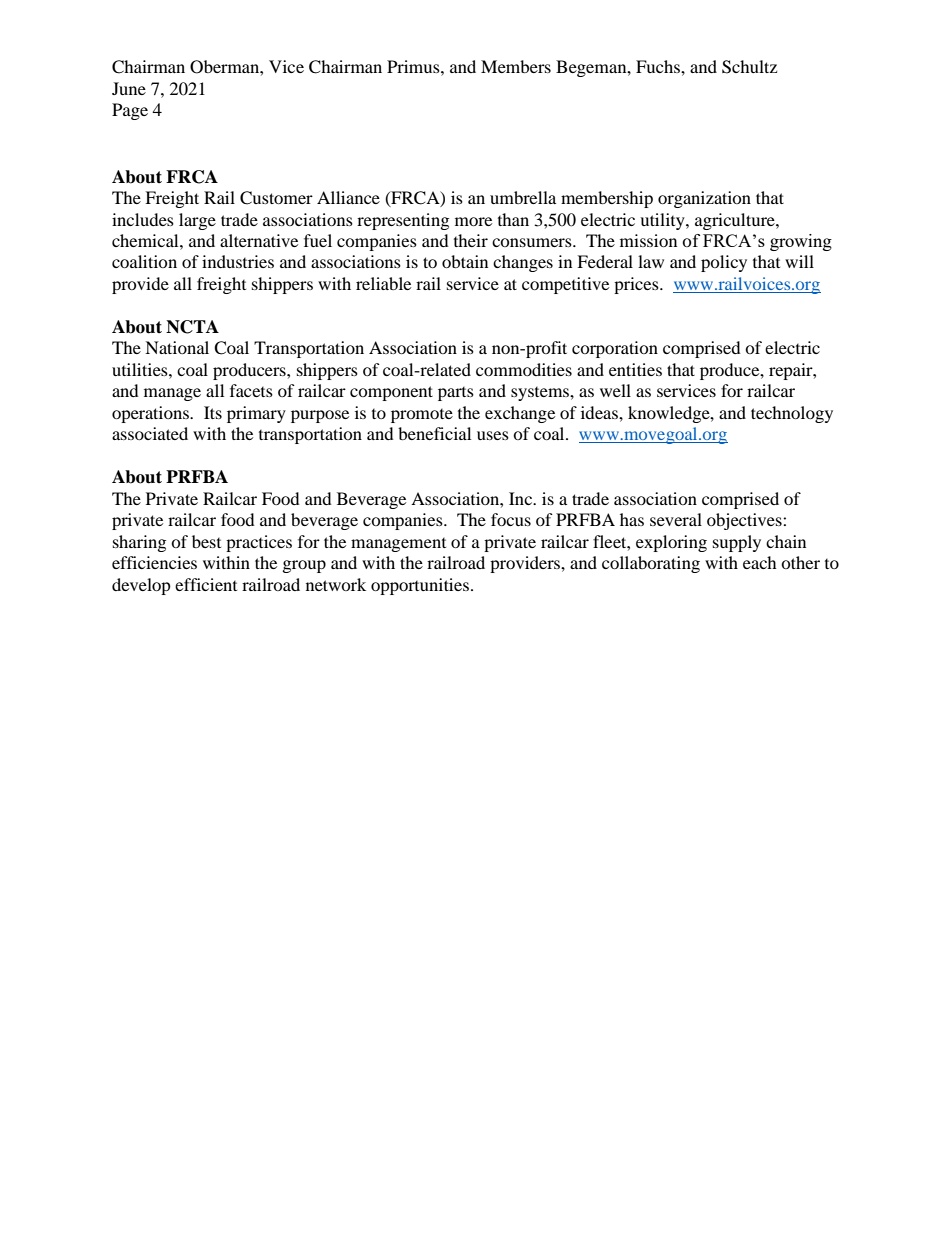 This screenshot has height=1233, width=952. I want to click on efficient, so click(206, 584).
